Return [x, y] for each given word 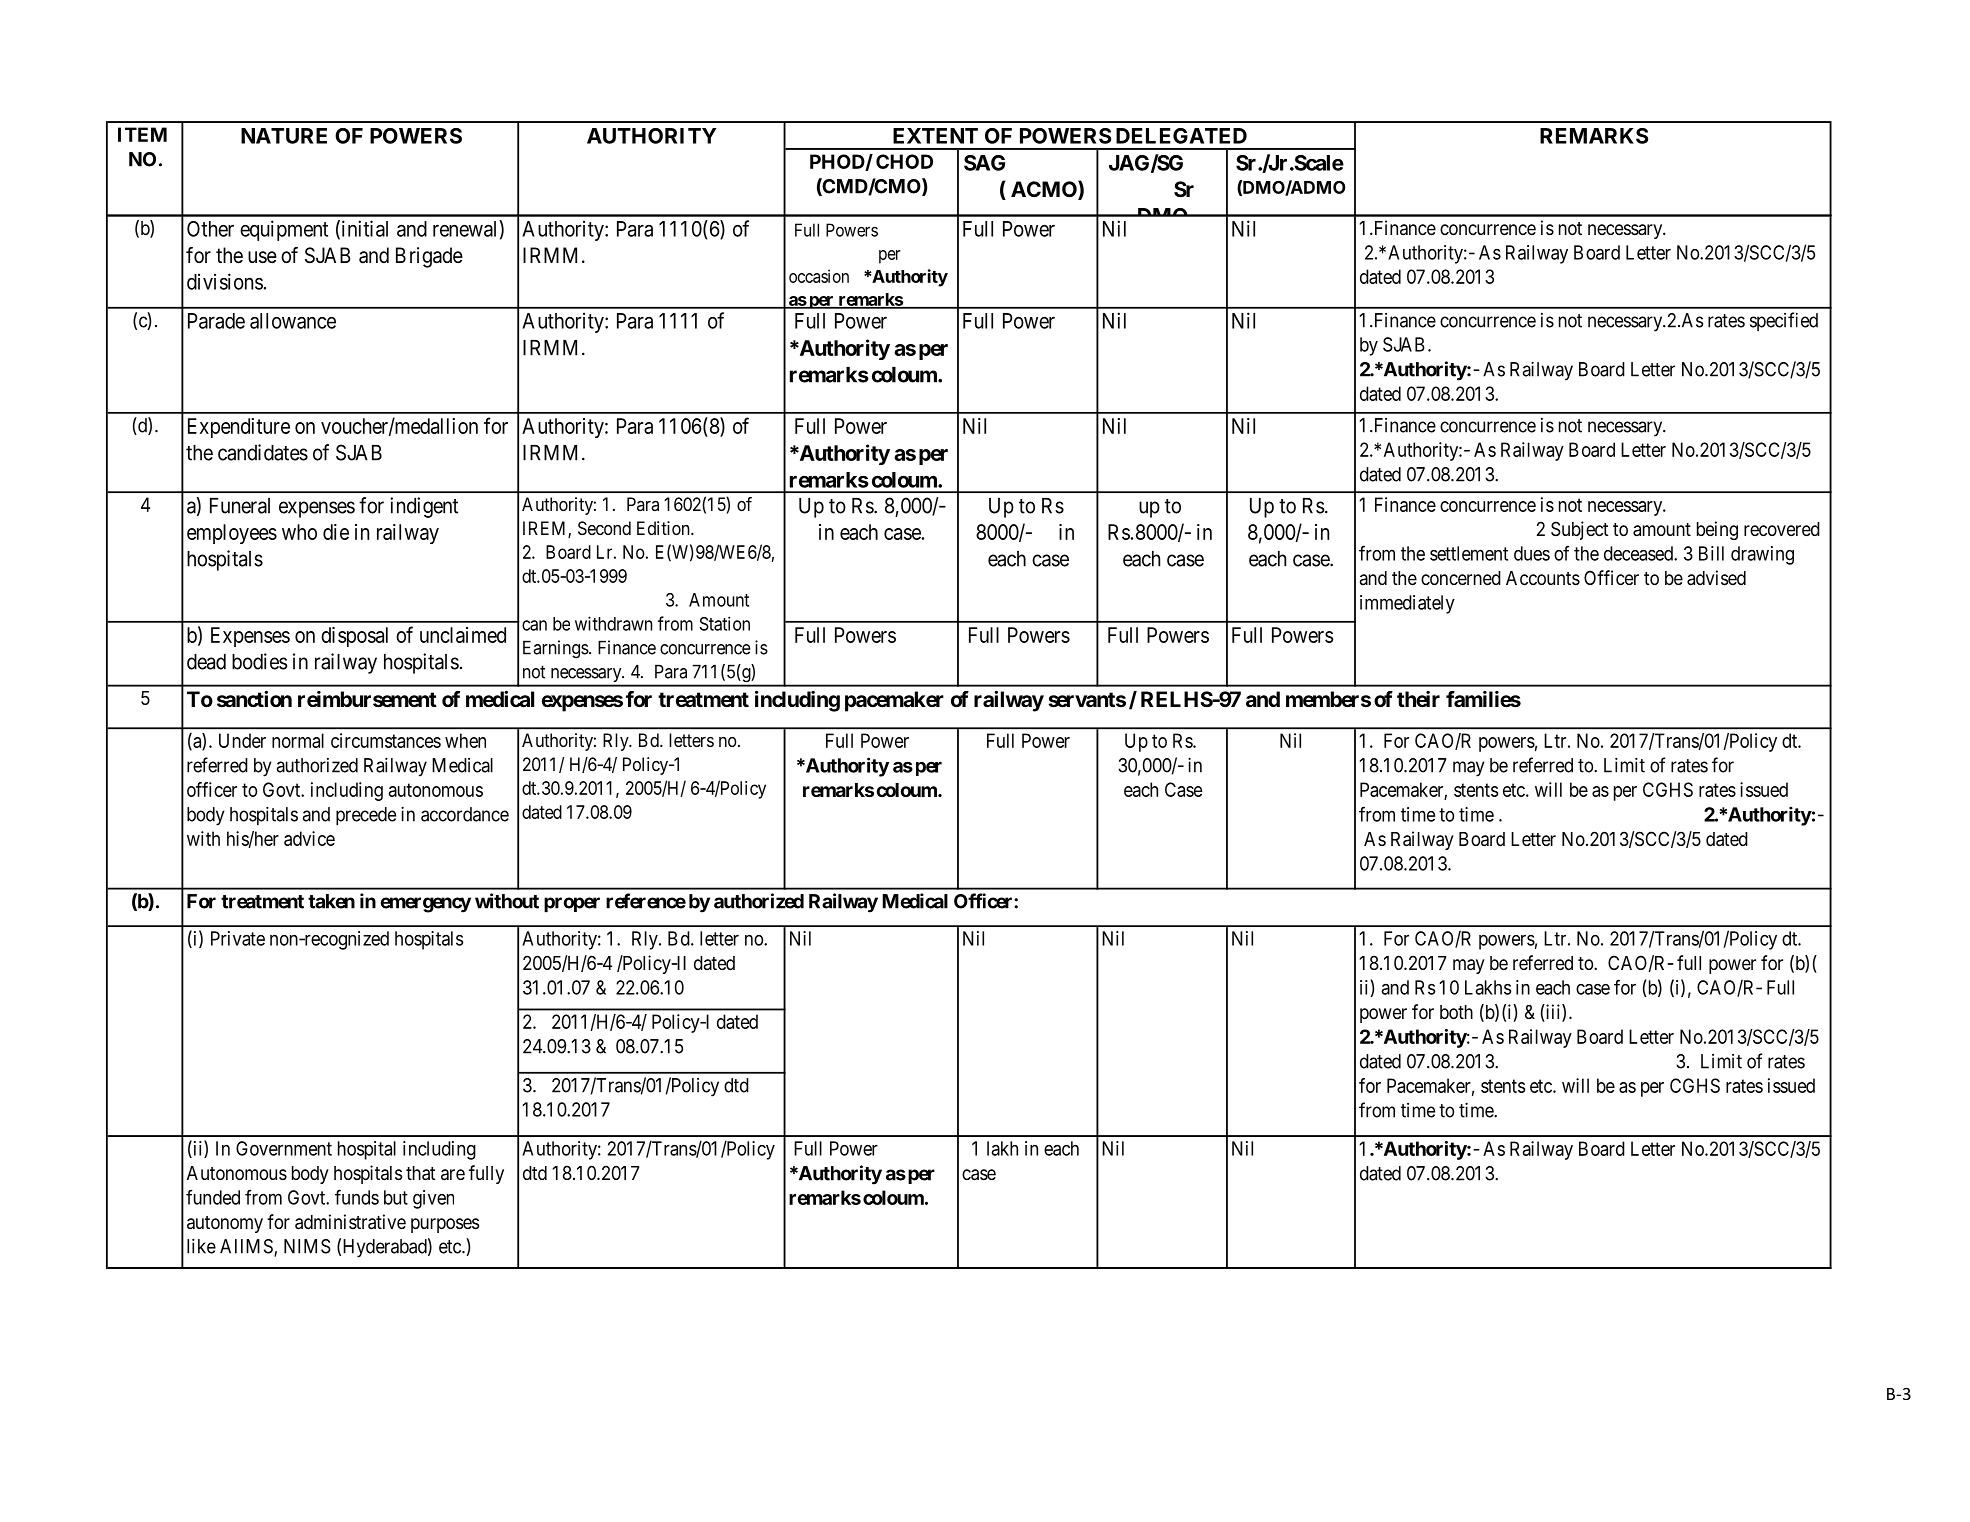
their [1418, 699]
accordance [465, 814]
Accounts [1543, 578]
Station [724, 623]
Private [238, 938]
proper [572, 905]
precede [366, 816]
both [1456, 1012]
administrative [350, 1222]
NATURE [284, 136]
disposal [354, 637]
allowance [293, 321]
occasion [819, 276]
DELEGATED [1181, 136]
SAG [984, 163]
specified [1784, 321]
